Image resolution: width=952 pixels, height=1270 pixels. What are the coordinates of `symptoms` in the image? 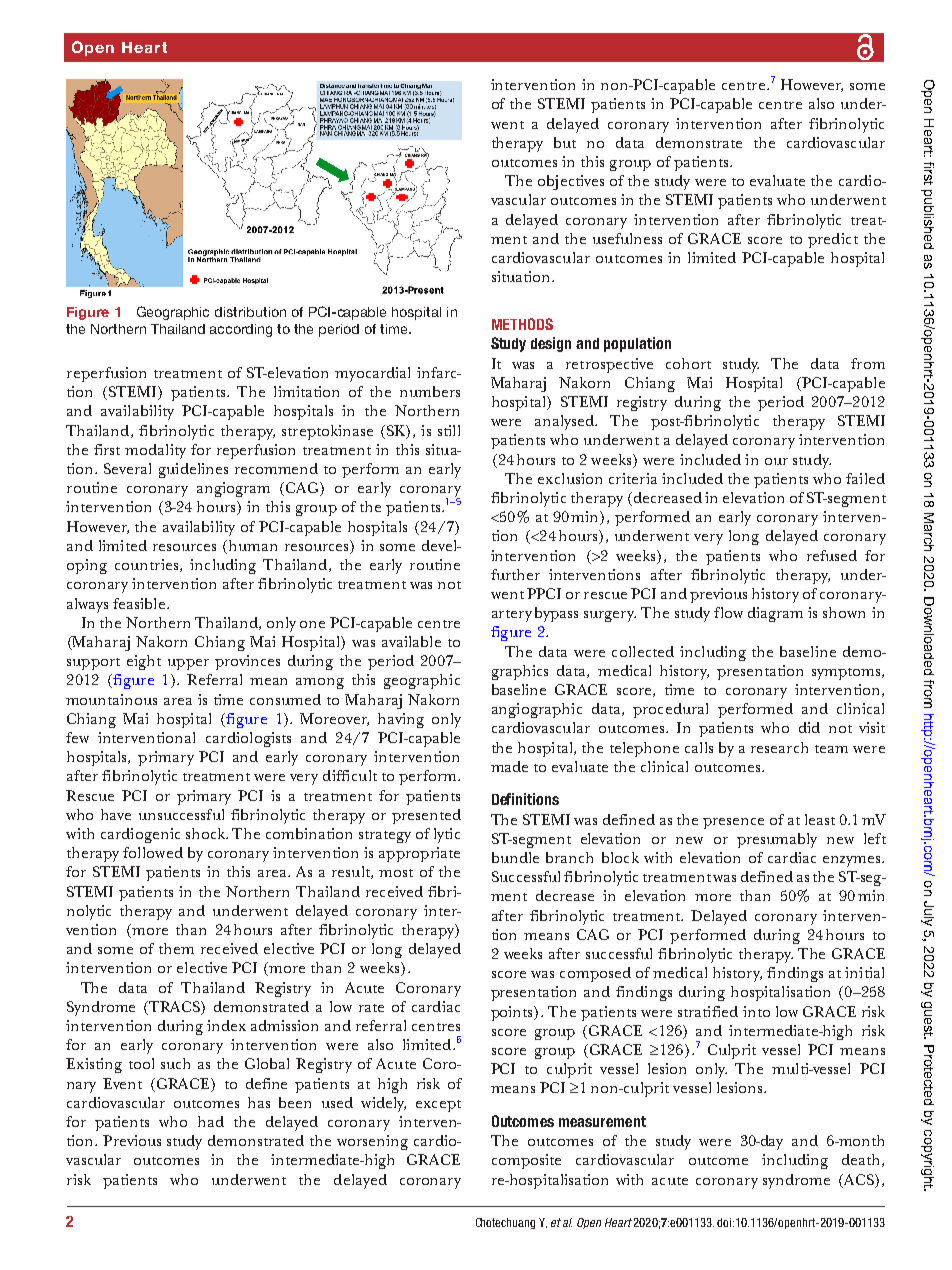 It's located at (847, 674).
